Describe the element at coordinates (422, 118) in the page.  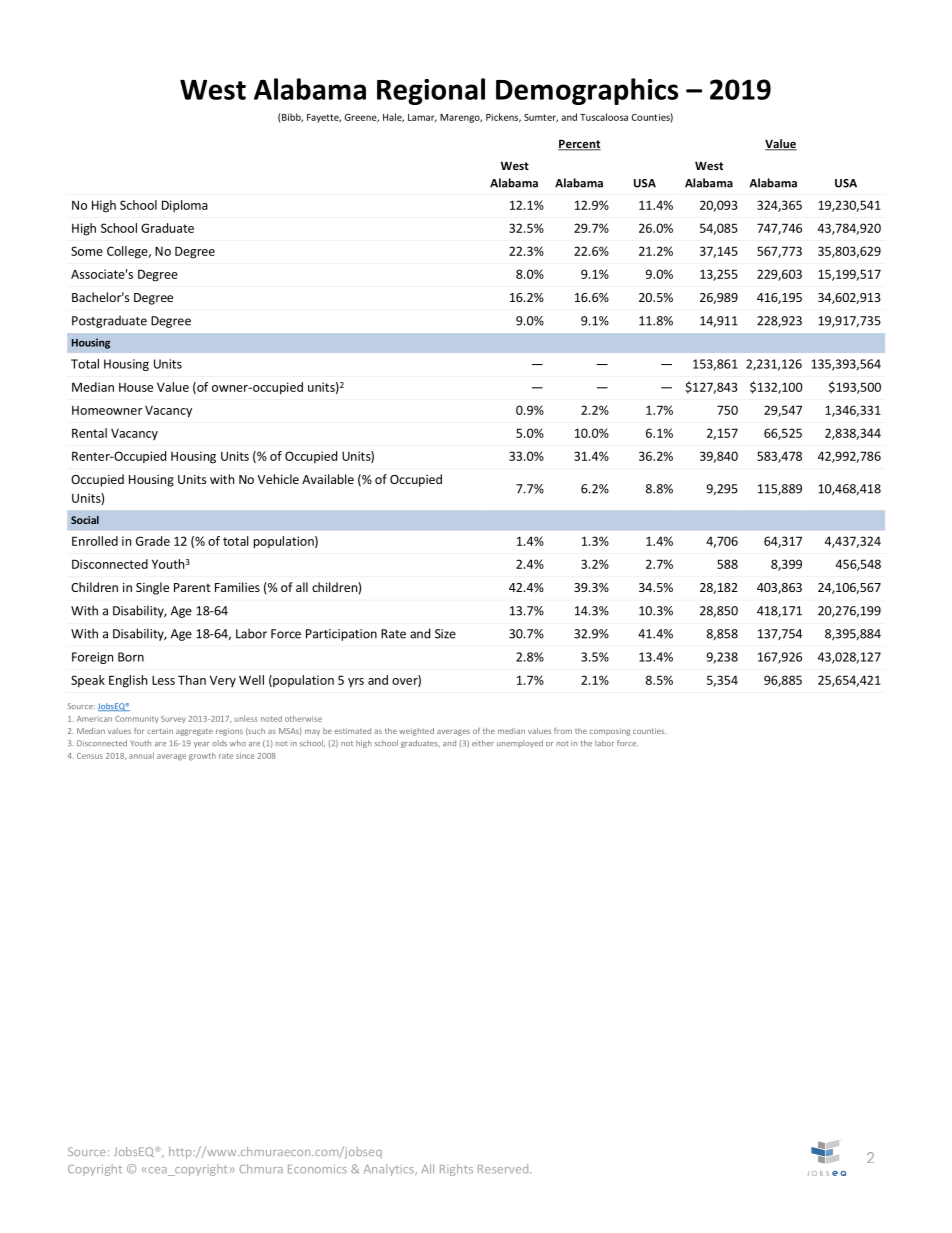
I see `Lamar` at that location.
